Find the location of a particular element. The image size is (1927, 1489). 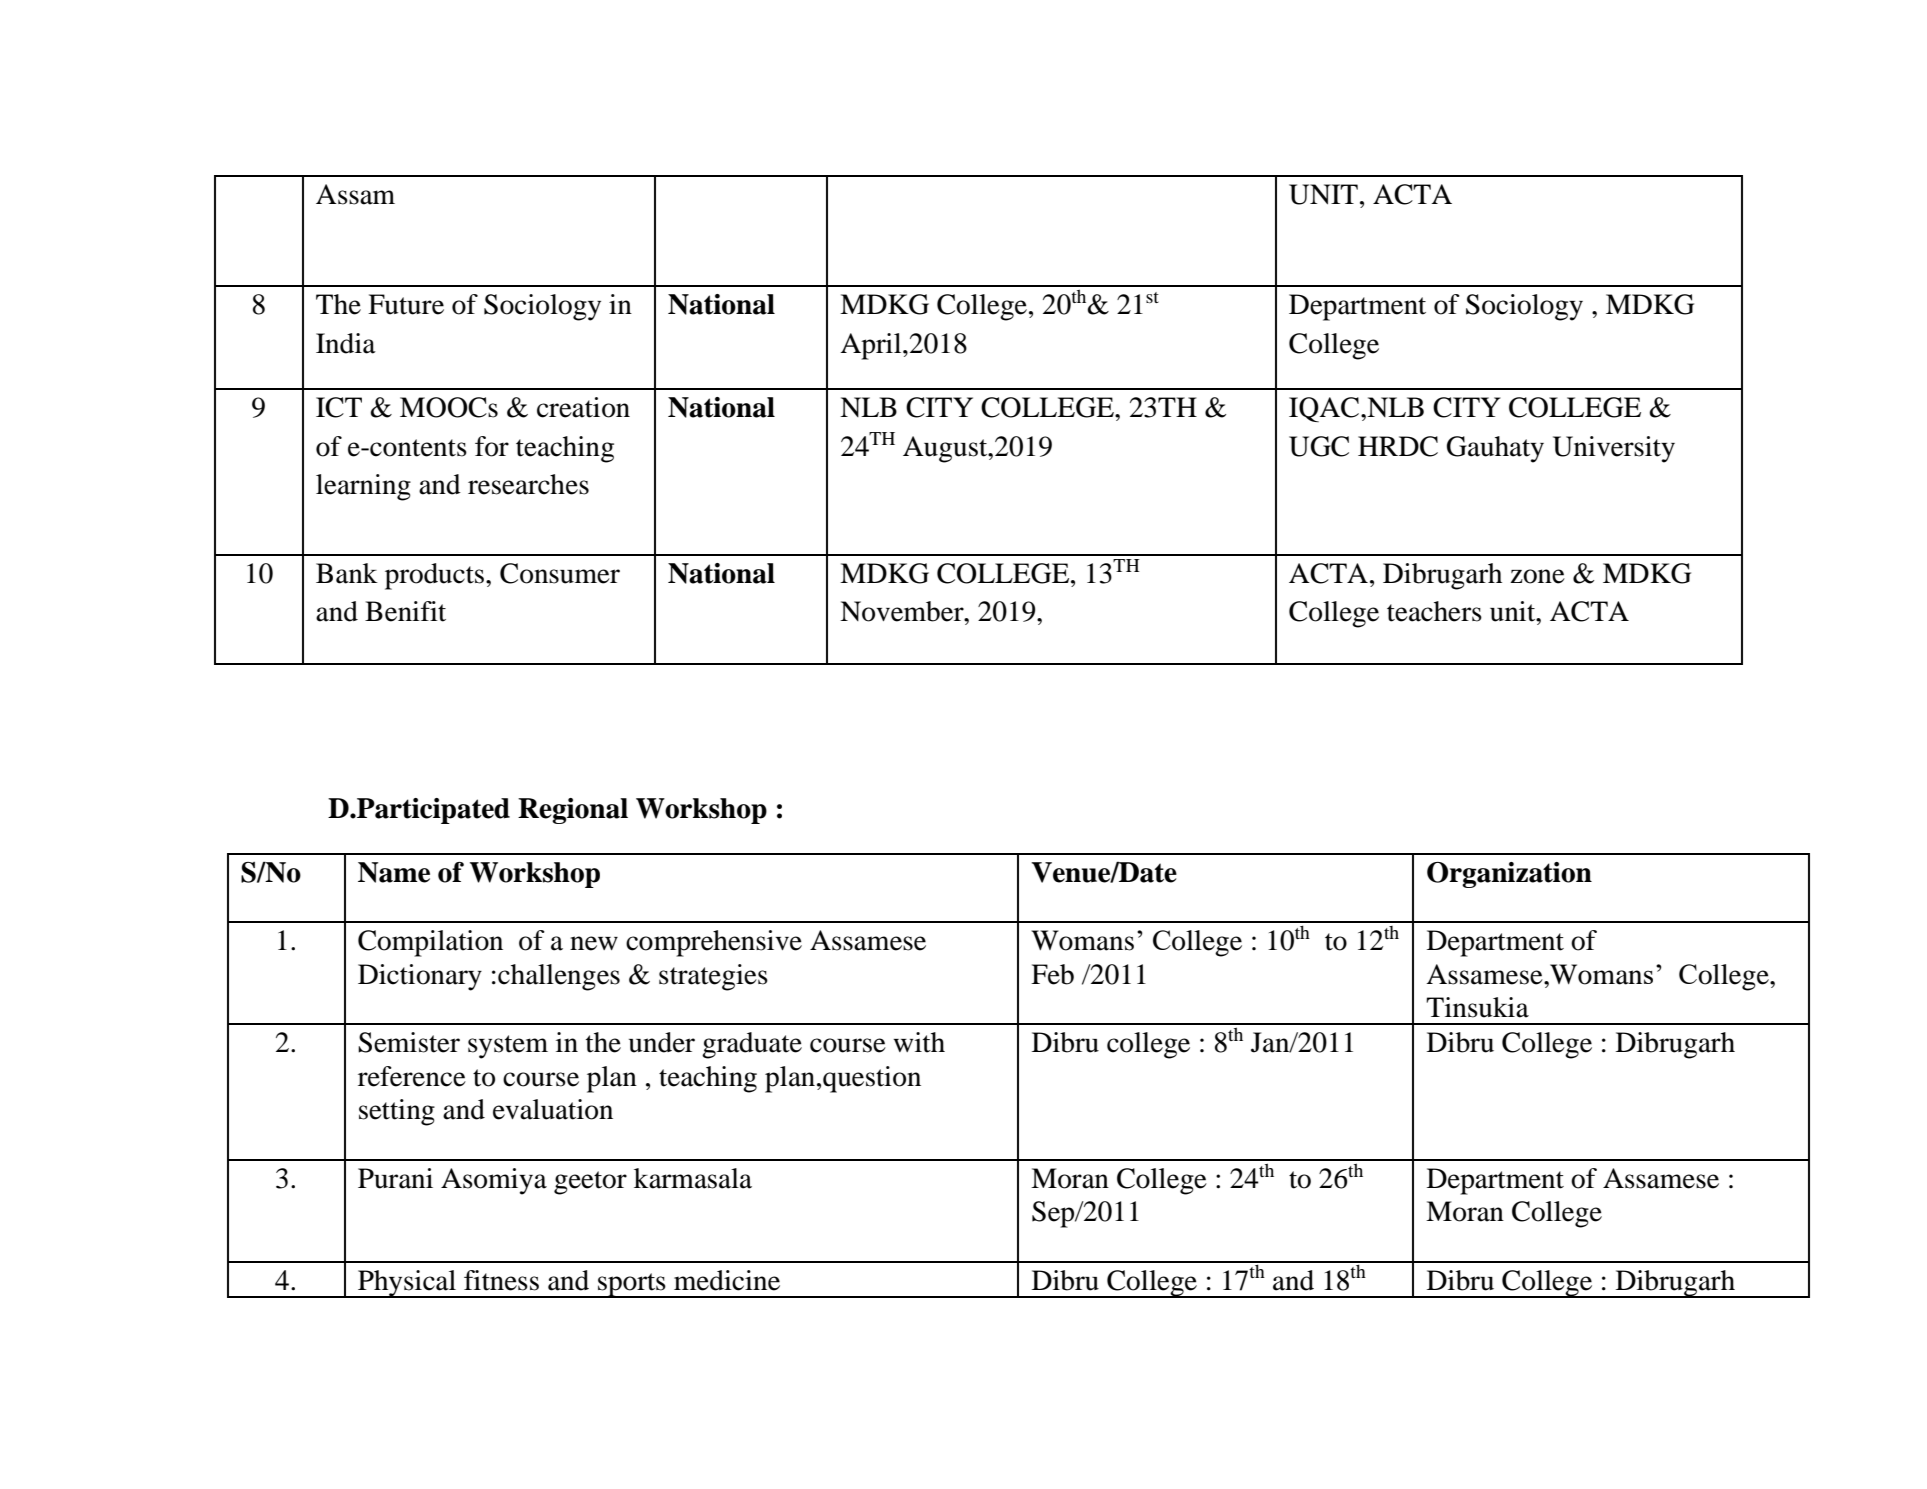

fitness is located at coordinates (501, 1280).
